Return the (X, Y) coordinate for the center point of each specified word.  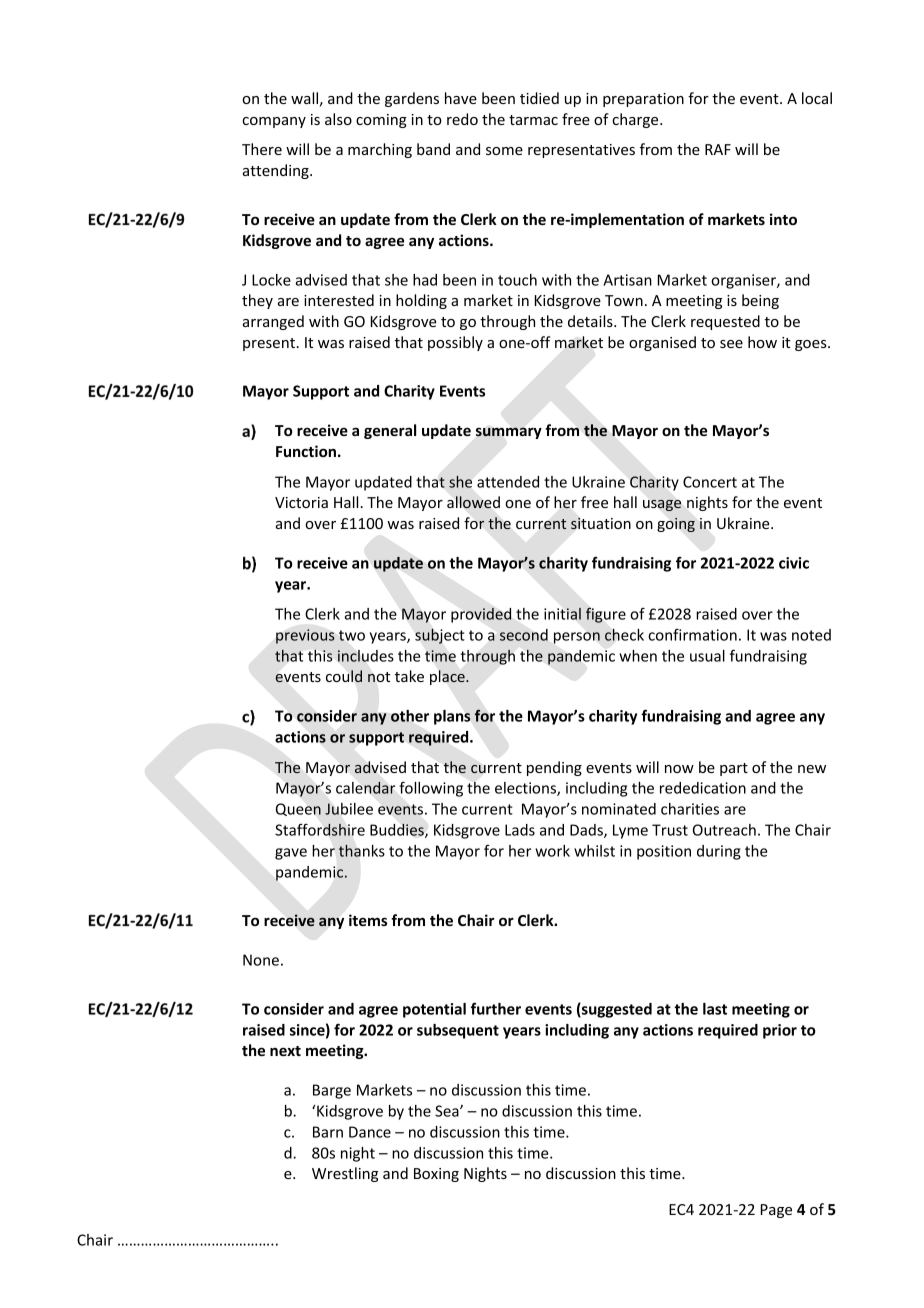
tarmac (533, 120)
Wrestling (345, 1174)
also (338, 119)
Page (776, 1211)
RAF (718, 149)
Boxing (436, 1175)
